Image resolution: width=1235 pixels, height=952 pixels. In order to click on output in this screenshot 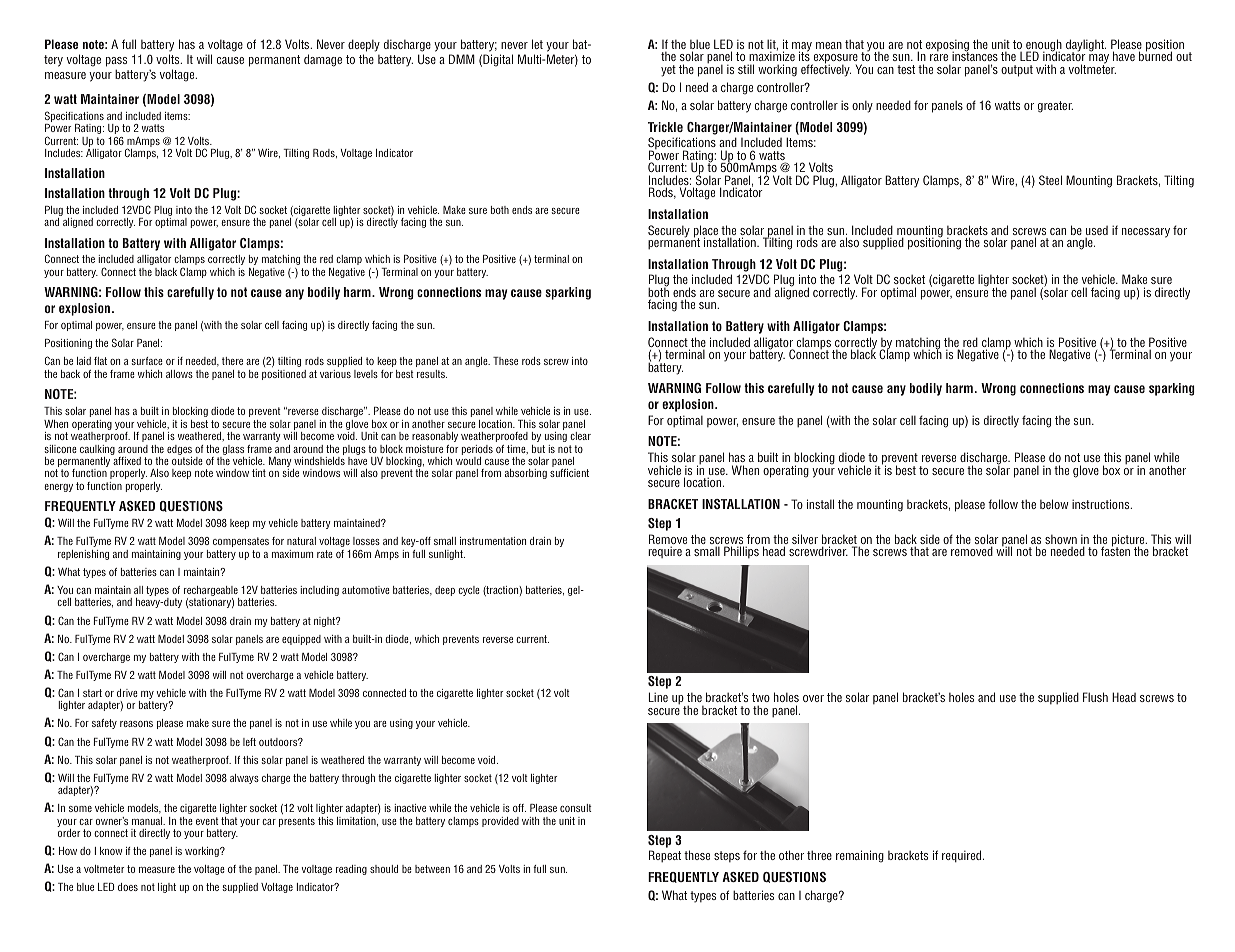, I will do `click(1017, 71)`.
